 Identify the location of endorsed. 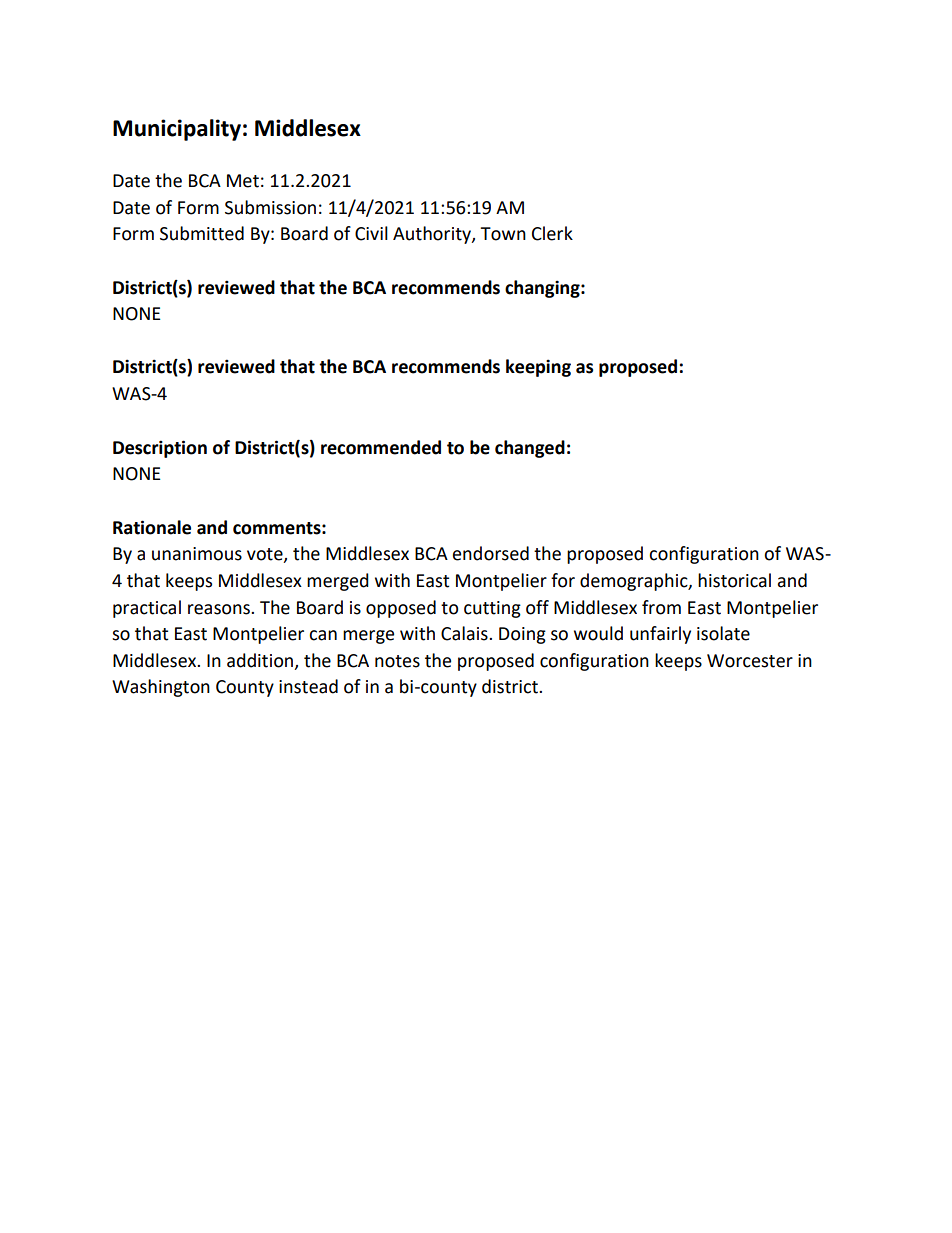
(491, 553).
